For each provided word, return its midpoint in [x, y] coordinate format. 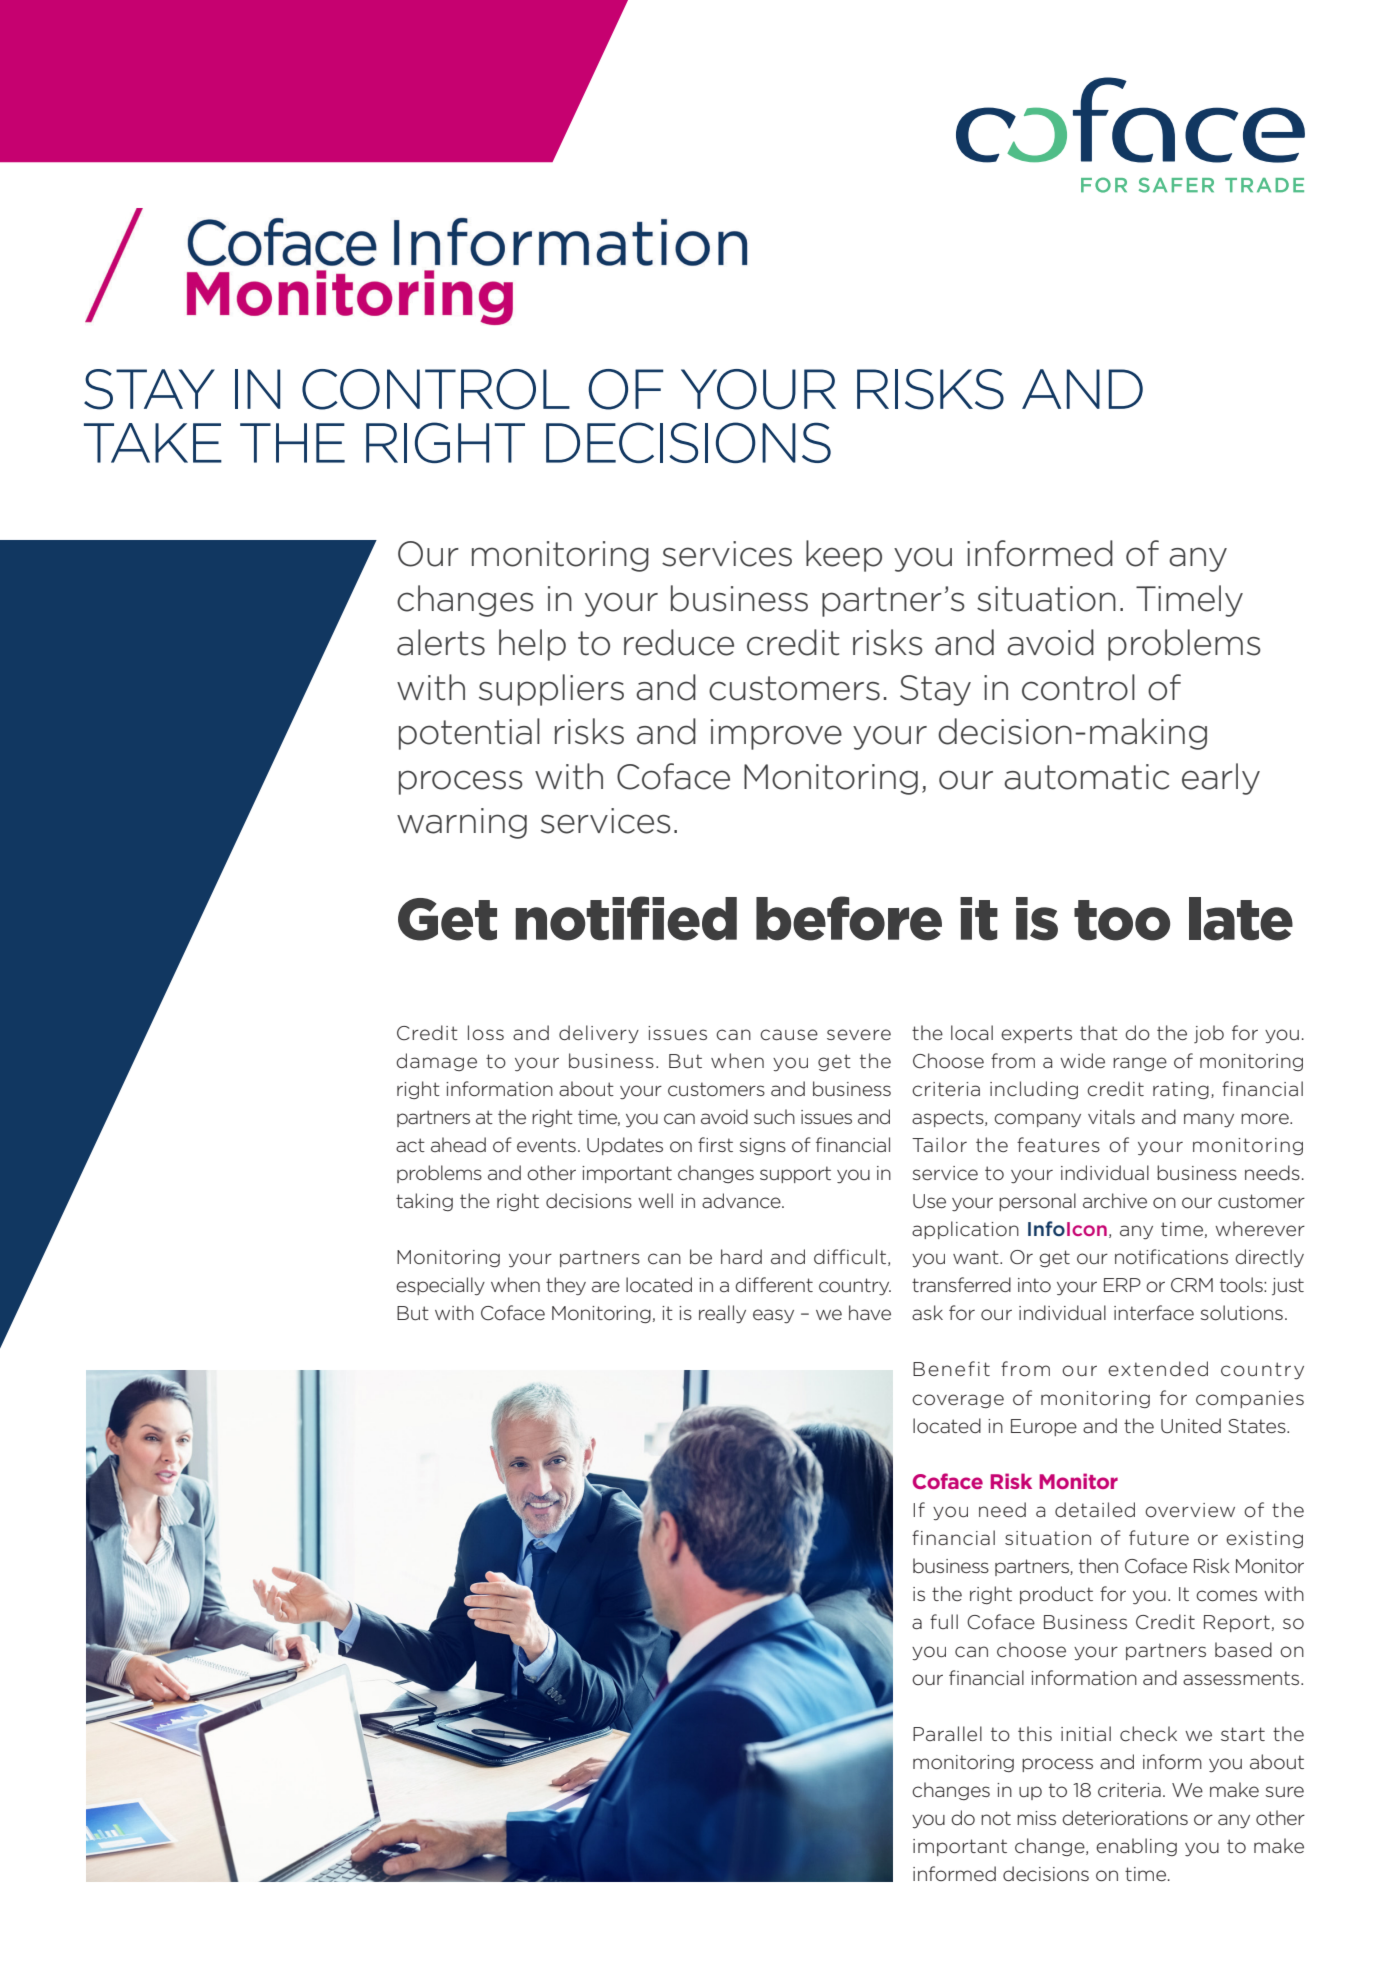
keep [844, 556]
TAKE [153, 443]
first [715, 1144]
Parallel [947, 1733]
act [410, 1145]
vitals [1111, 1117]
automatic [1086, 777]
